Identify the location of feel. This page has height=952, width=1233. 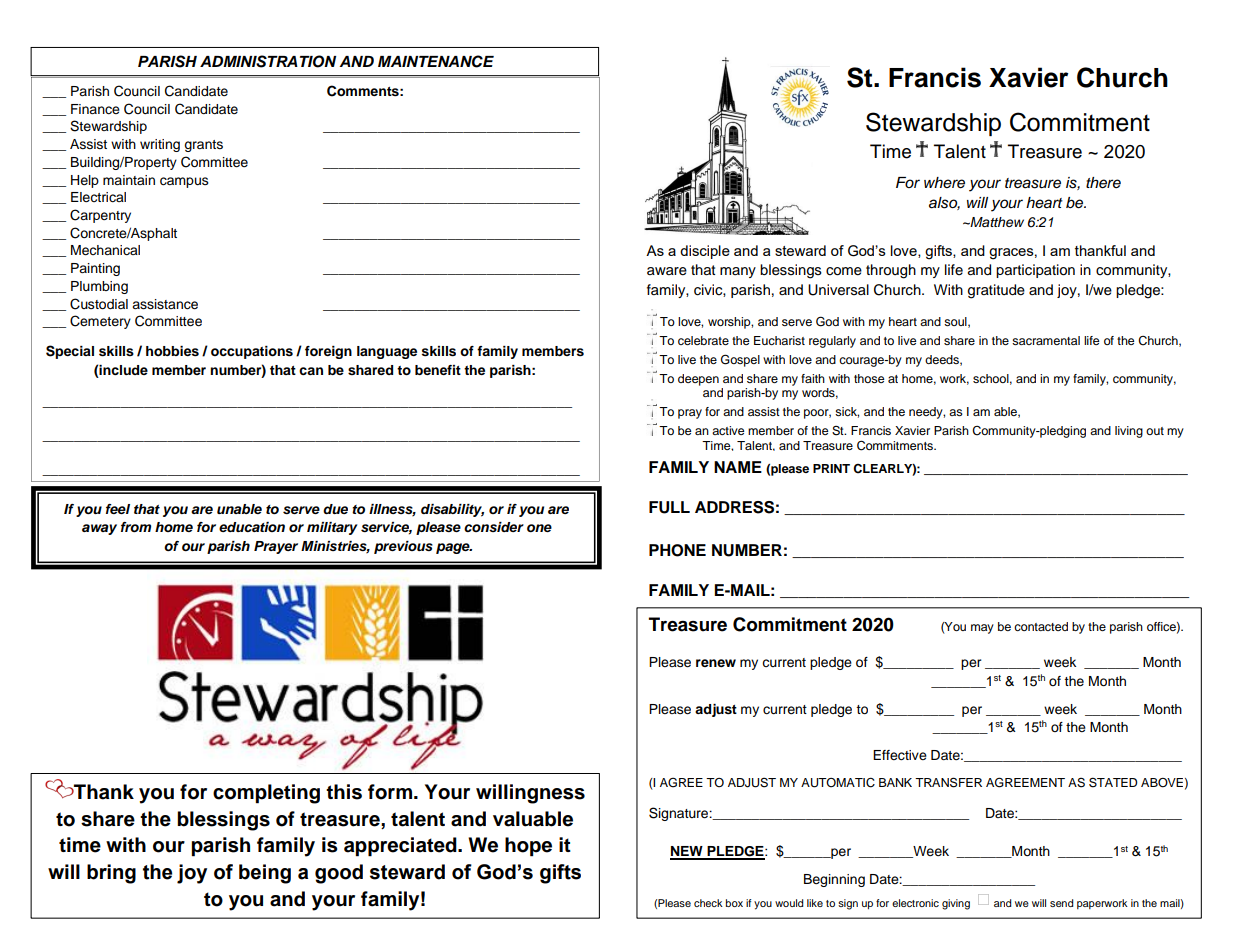
(118, 509).
